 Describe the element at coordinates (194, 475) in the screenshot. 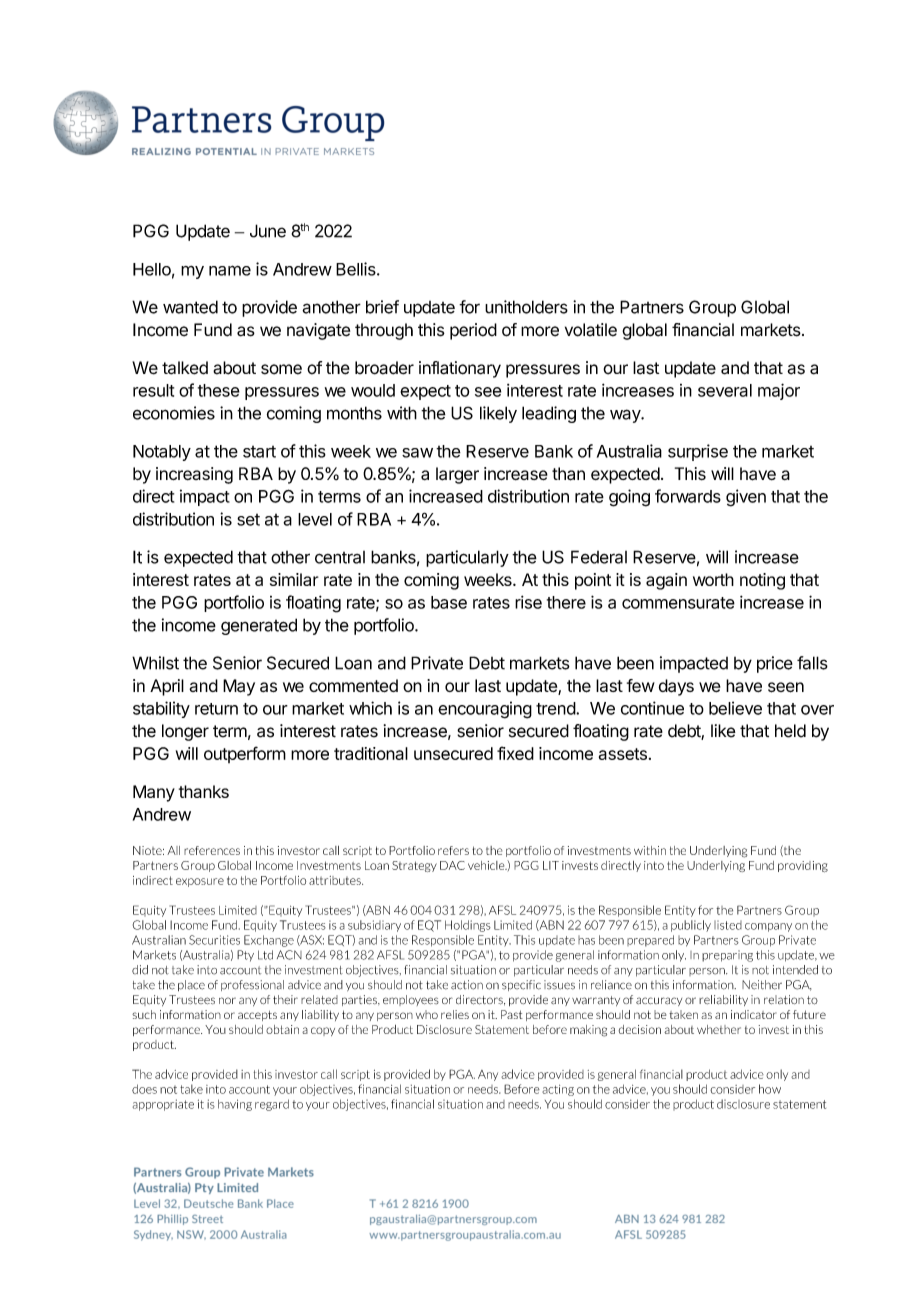

I see `increasing` at that location.
